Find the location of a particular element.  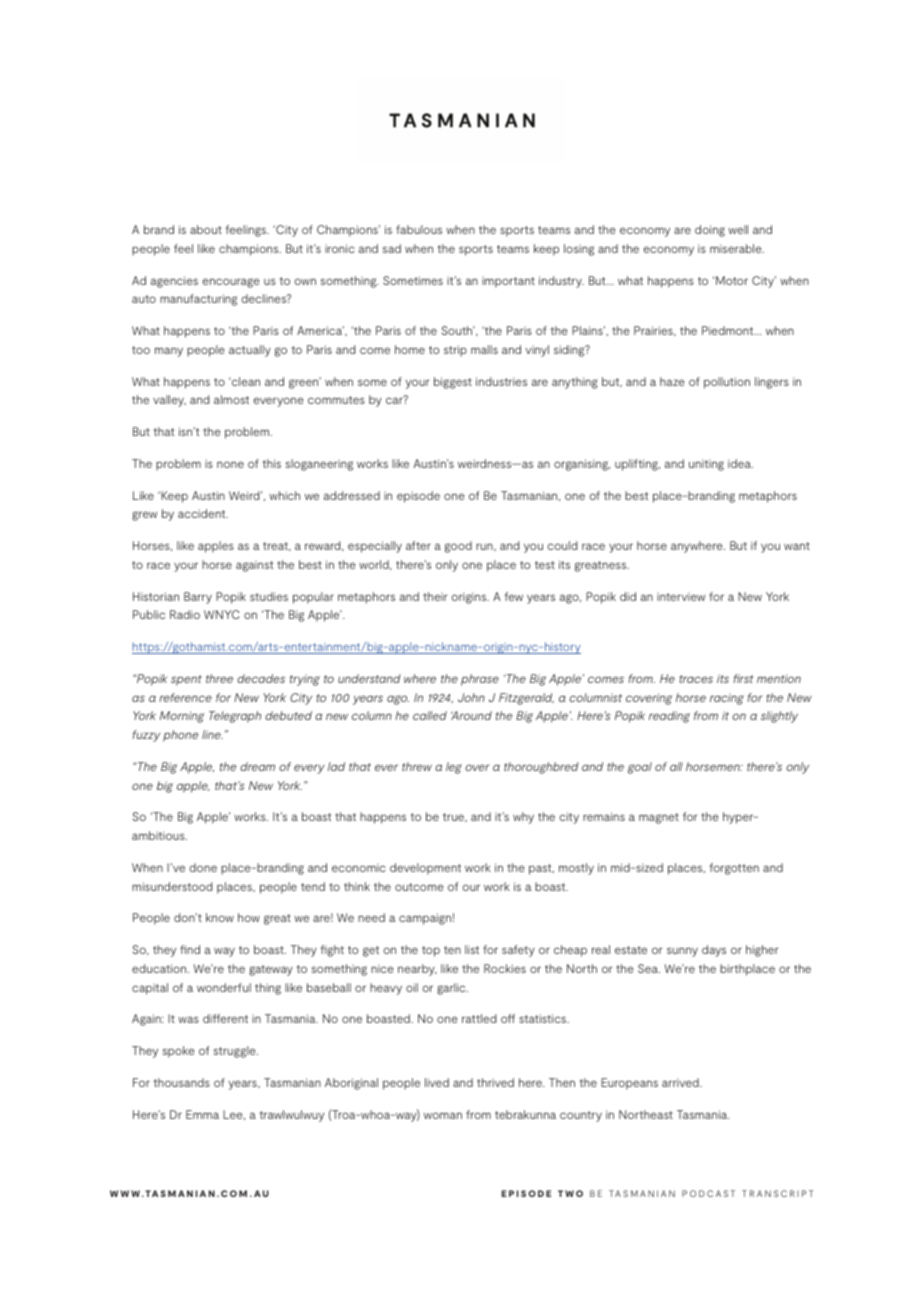

encourage is located at coordinates (231, 283).
